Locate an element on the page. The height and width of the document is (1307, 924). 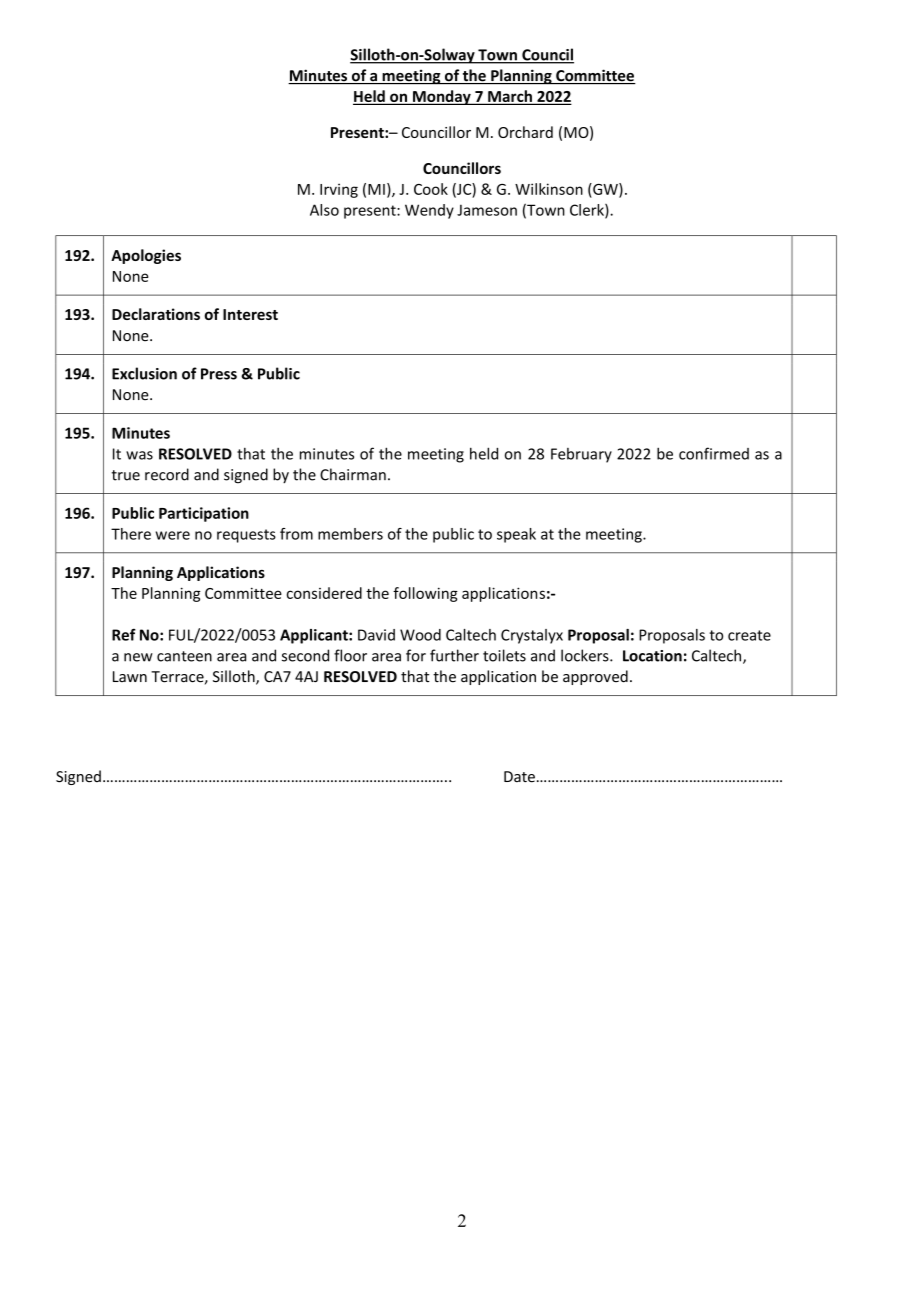
Orchard is located at coordinates (525, 132).
